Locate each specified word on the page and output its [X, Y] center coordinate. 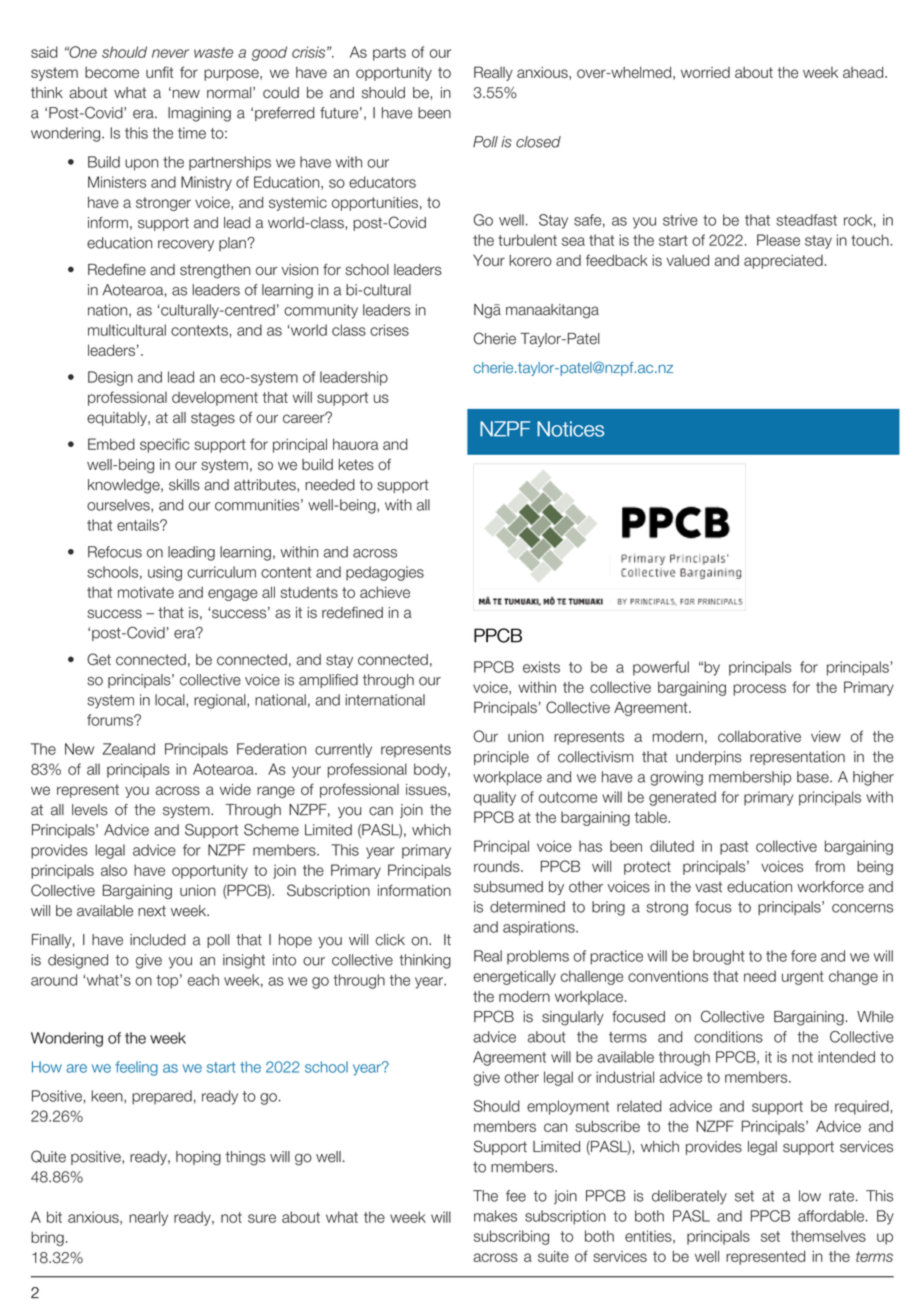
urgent [803, 978]
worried [705, 72]
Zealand [129, 749]
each [203, 980]
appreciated [783, 262]
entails [139, 525]
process [759, 690]
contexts [199, 330]
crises [389, 330]
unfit [159, 72]
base [814, 777]
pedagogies [385, 573]
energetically [514, 977]
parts [389, 54]
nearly [148, 1218]
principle [501, 758]
